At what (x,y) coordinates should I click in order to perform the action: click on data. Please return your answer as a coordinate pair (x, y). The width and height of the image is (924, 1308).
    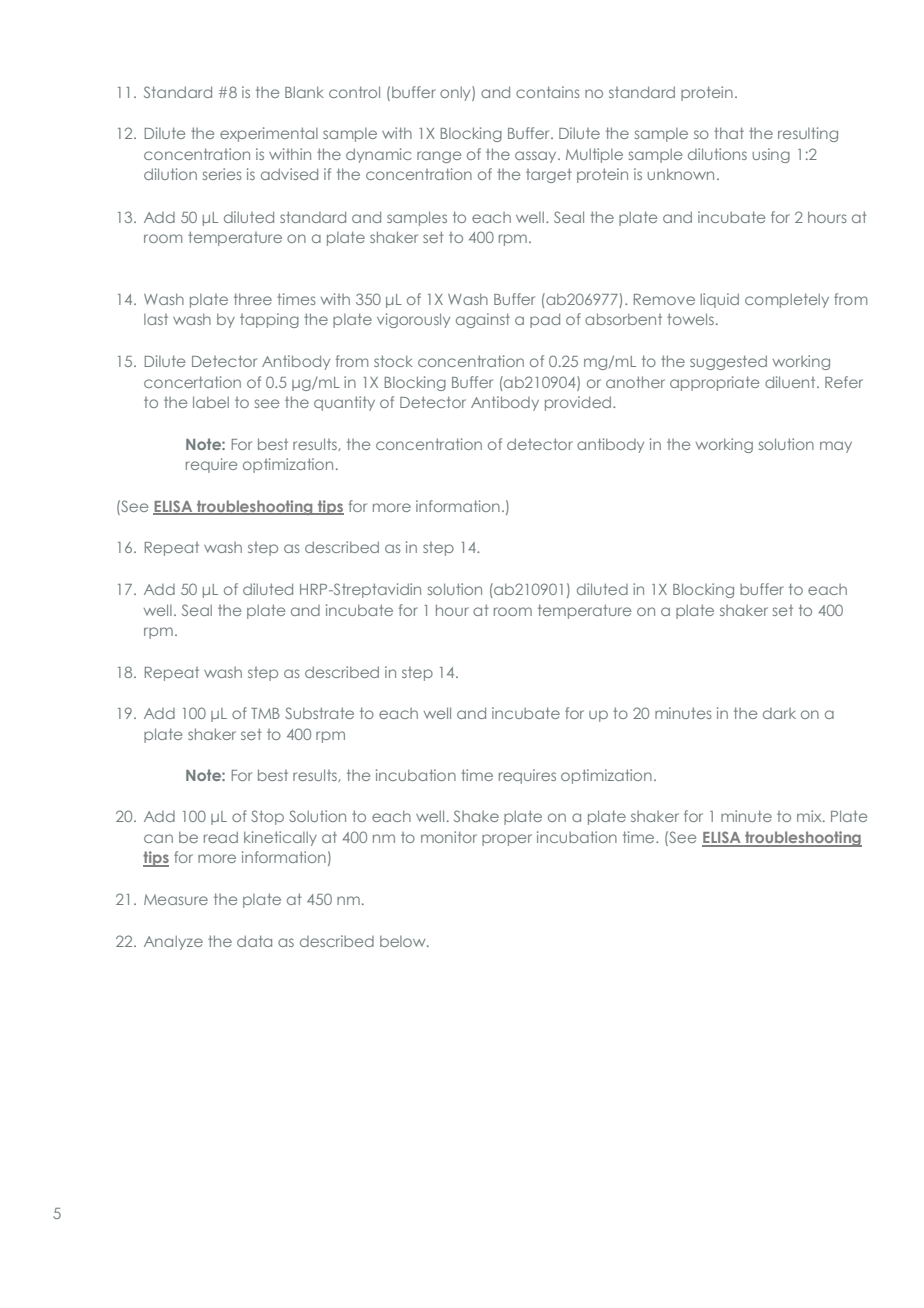
    Looking at the image, I should click on (254, 941).
